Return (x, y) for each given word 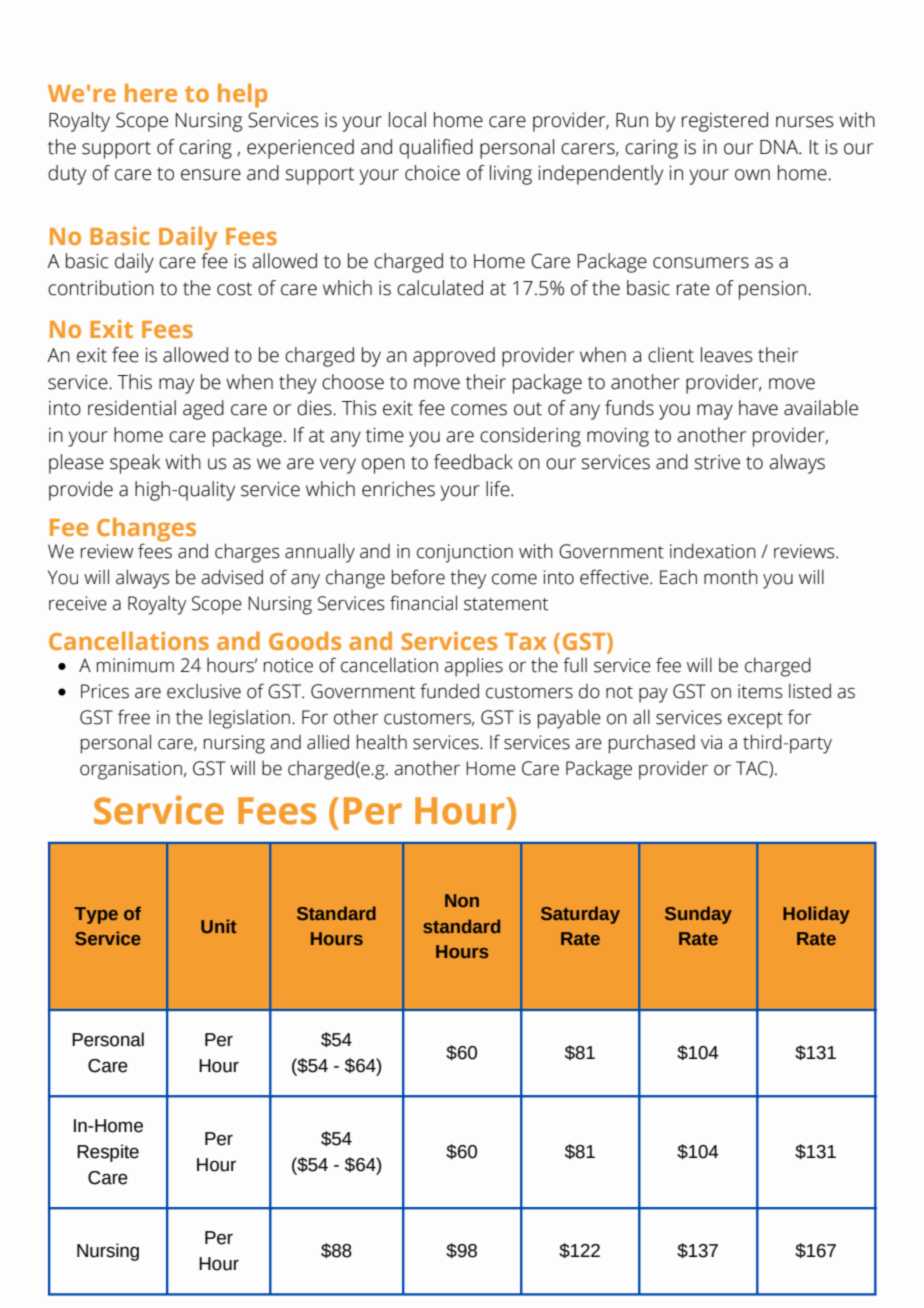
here (151, 92)
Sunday (698, 915)
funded (449, 691)
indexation (713, 551)
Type (96, 915)
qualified (436, 149)
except (755, 720)
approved (454, 357)
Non (462, 900)
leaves (727, 355)
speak (135, 464)
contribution (101, 288)
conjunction (465, 553)
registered (725, 122)
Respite (108, 1153)
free (134, 717)
